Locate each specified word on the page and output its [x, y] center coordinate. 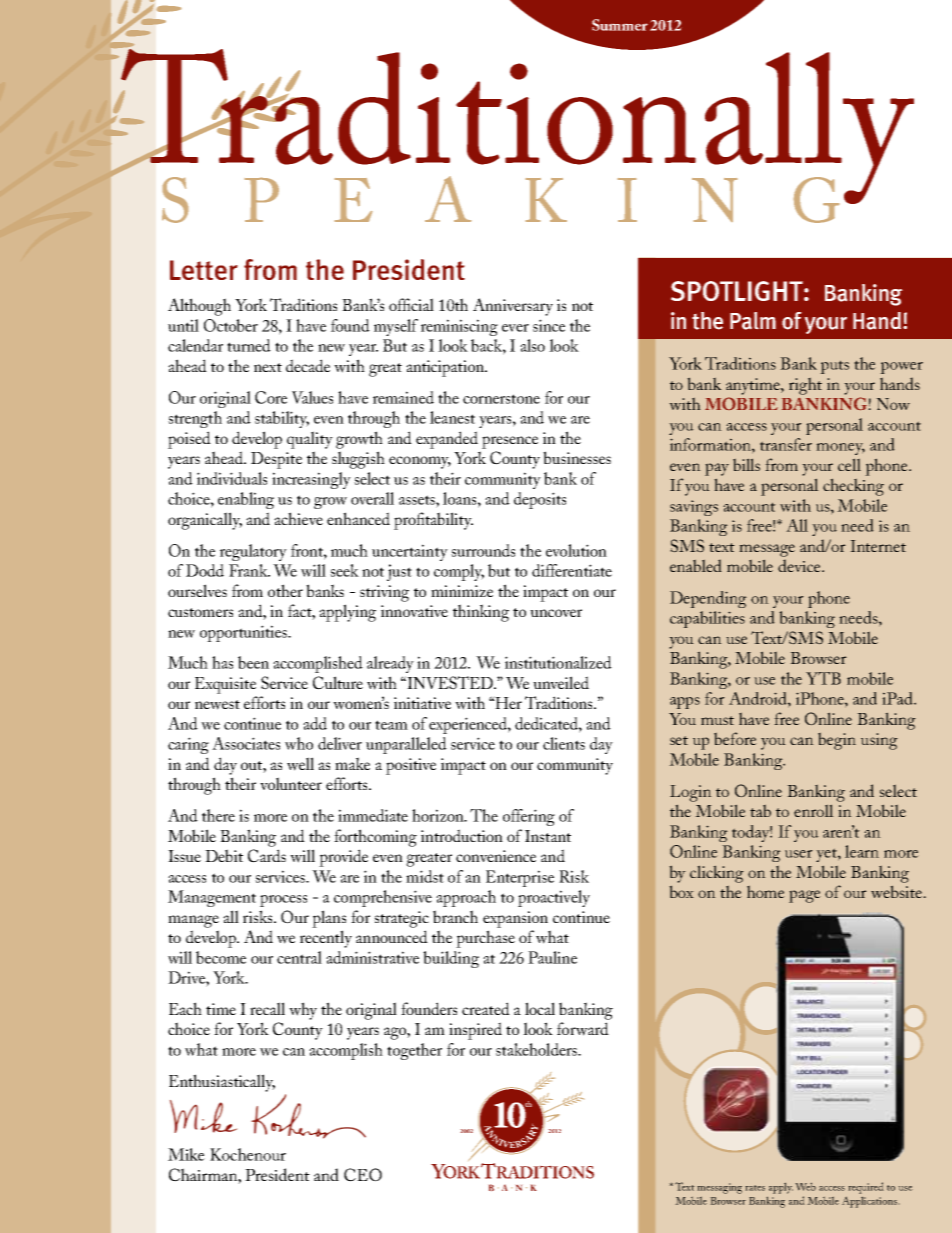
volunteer [291, 783]
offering [529, 817]
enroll [814, 810]
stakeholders [537, 1049]
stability [282, 419]
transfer [786, 444]
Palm [753, 321]
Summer [620, 25]
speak [364, 199]
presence [510, 442]
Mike [186, 1154]
